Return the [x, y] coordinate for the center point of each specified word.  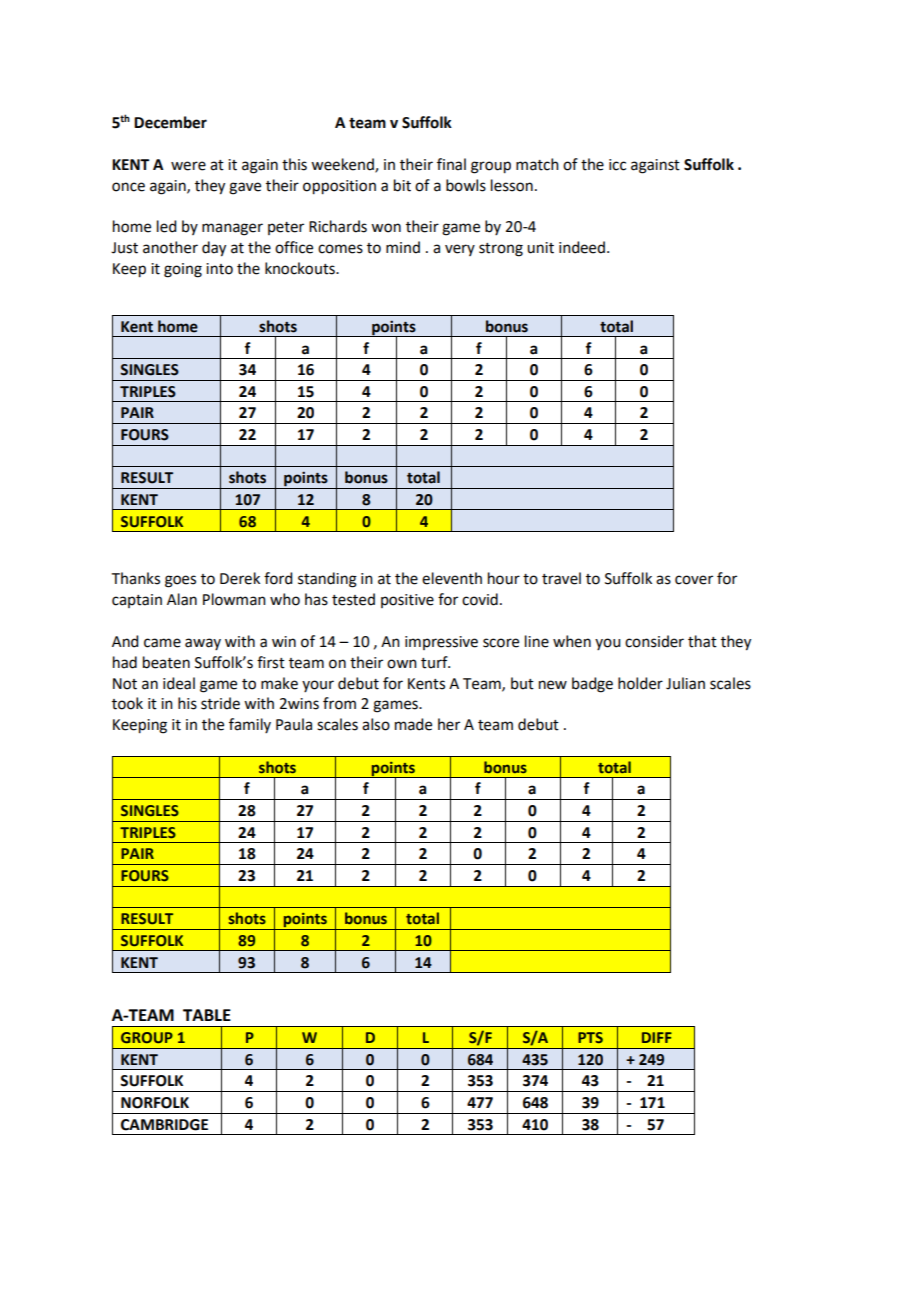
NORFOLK [155, 1103]
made [413, 724]
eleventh [452, 578]
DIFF [657, 1037]
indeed [582, 247]
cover [694, 580]
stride [220, 703]
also [376, 724]
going [183, 270]
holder [640, 683]
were [188, 166]
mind [403, 247]
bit [402, 185]
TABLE [207, 1015]
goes [180, 581]
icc [617, 165]
